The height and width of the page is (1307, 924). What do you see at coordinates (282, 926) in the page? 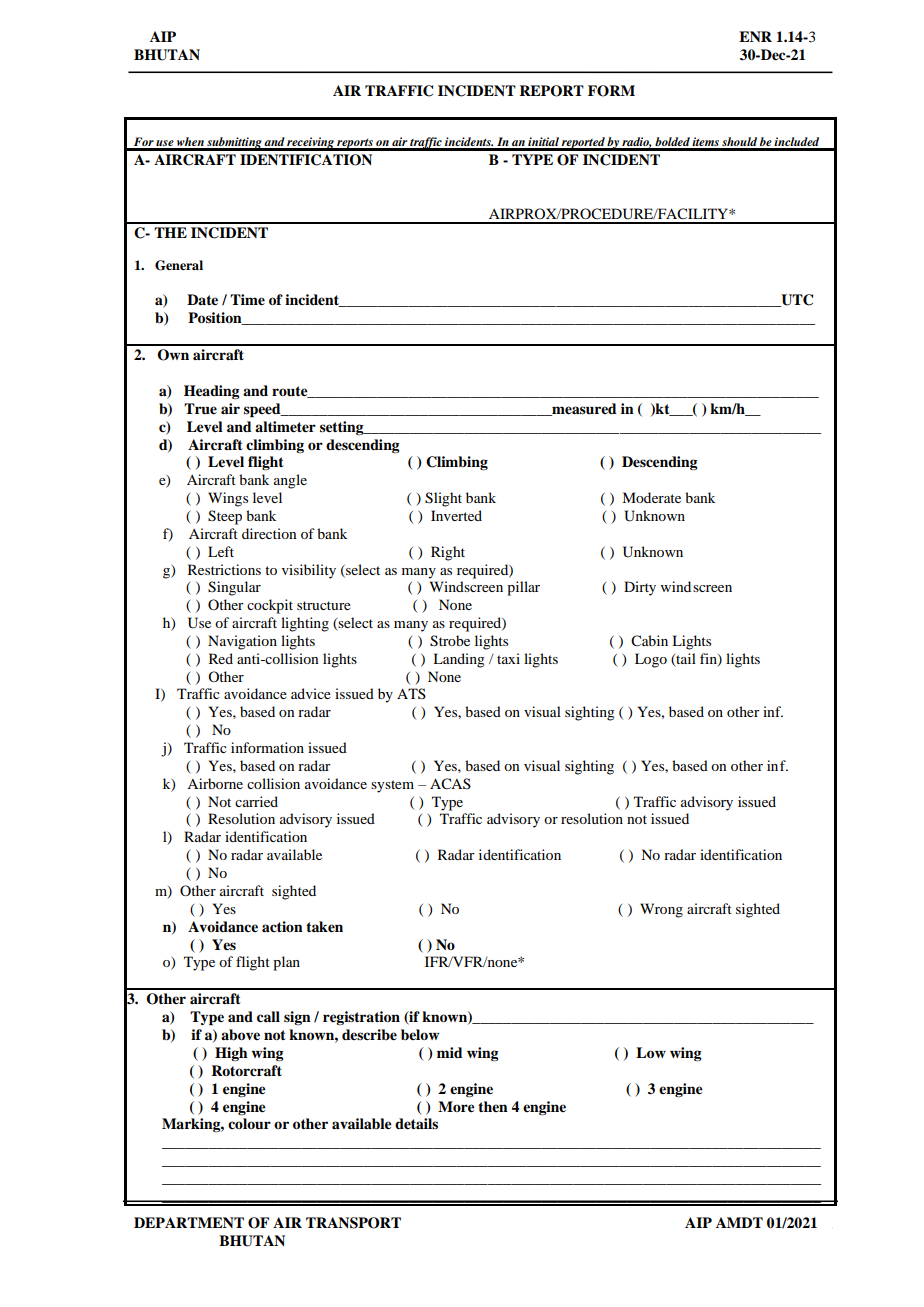
I see `action` at bounding box center [282, 926].
